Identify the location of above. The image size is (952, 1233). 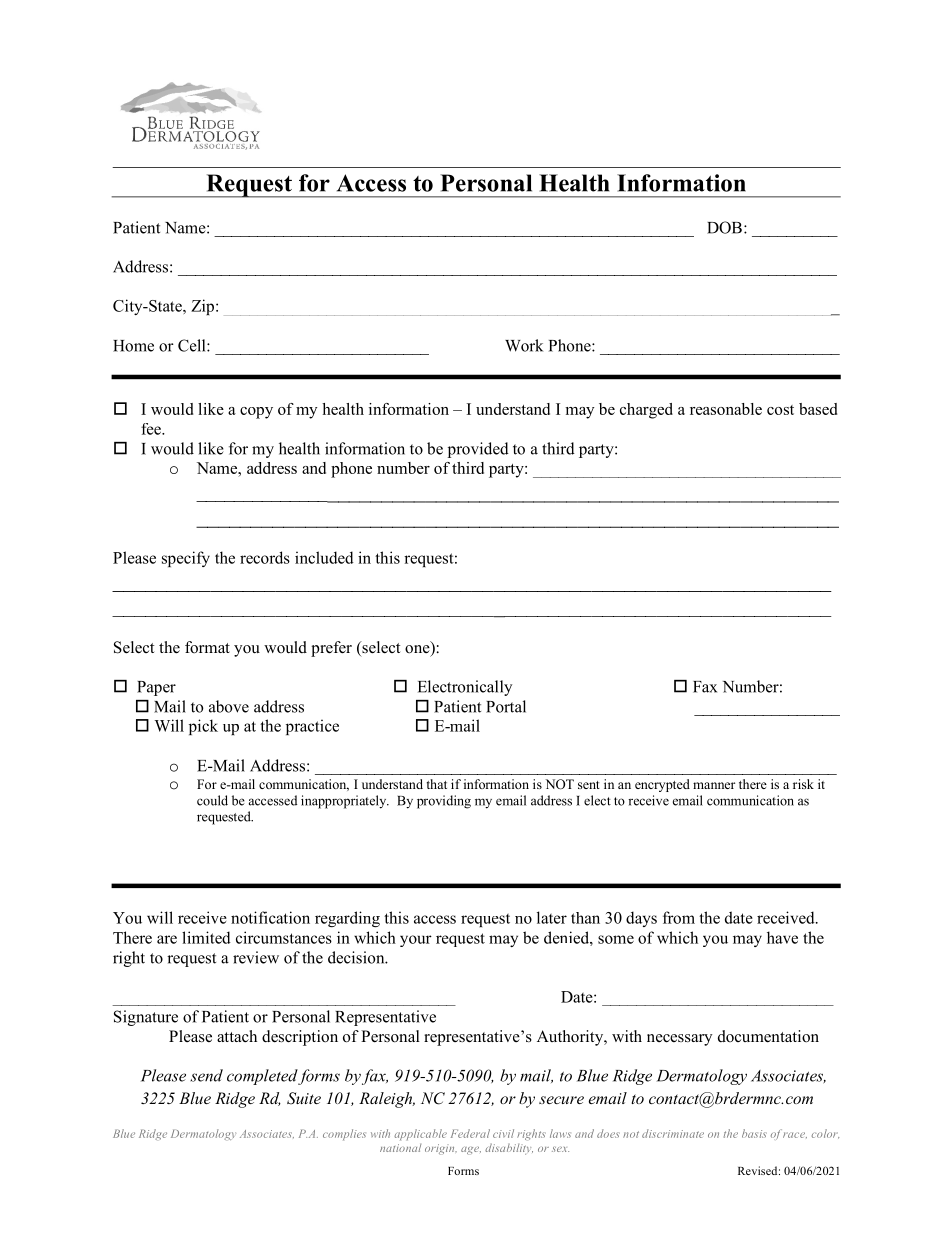
(229, 706).
